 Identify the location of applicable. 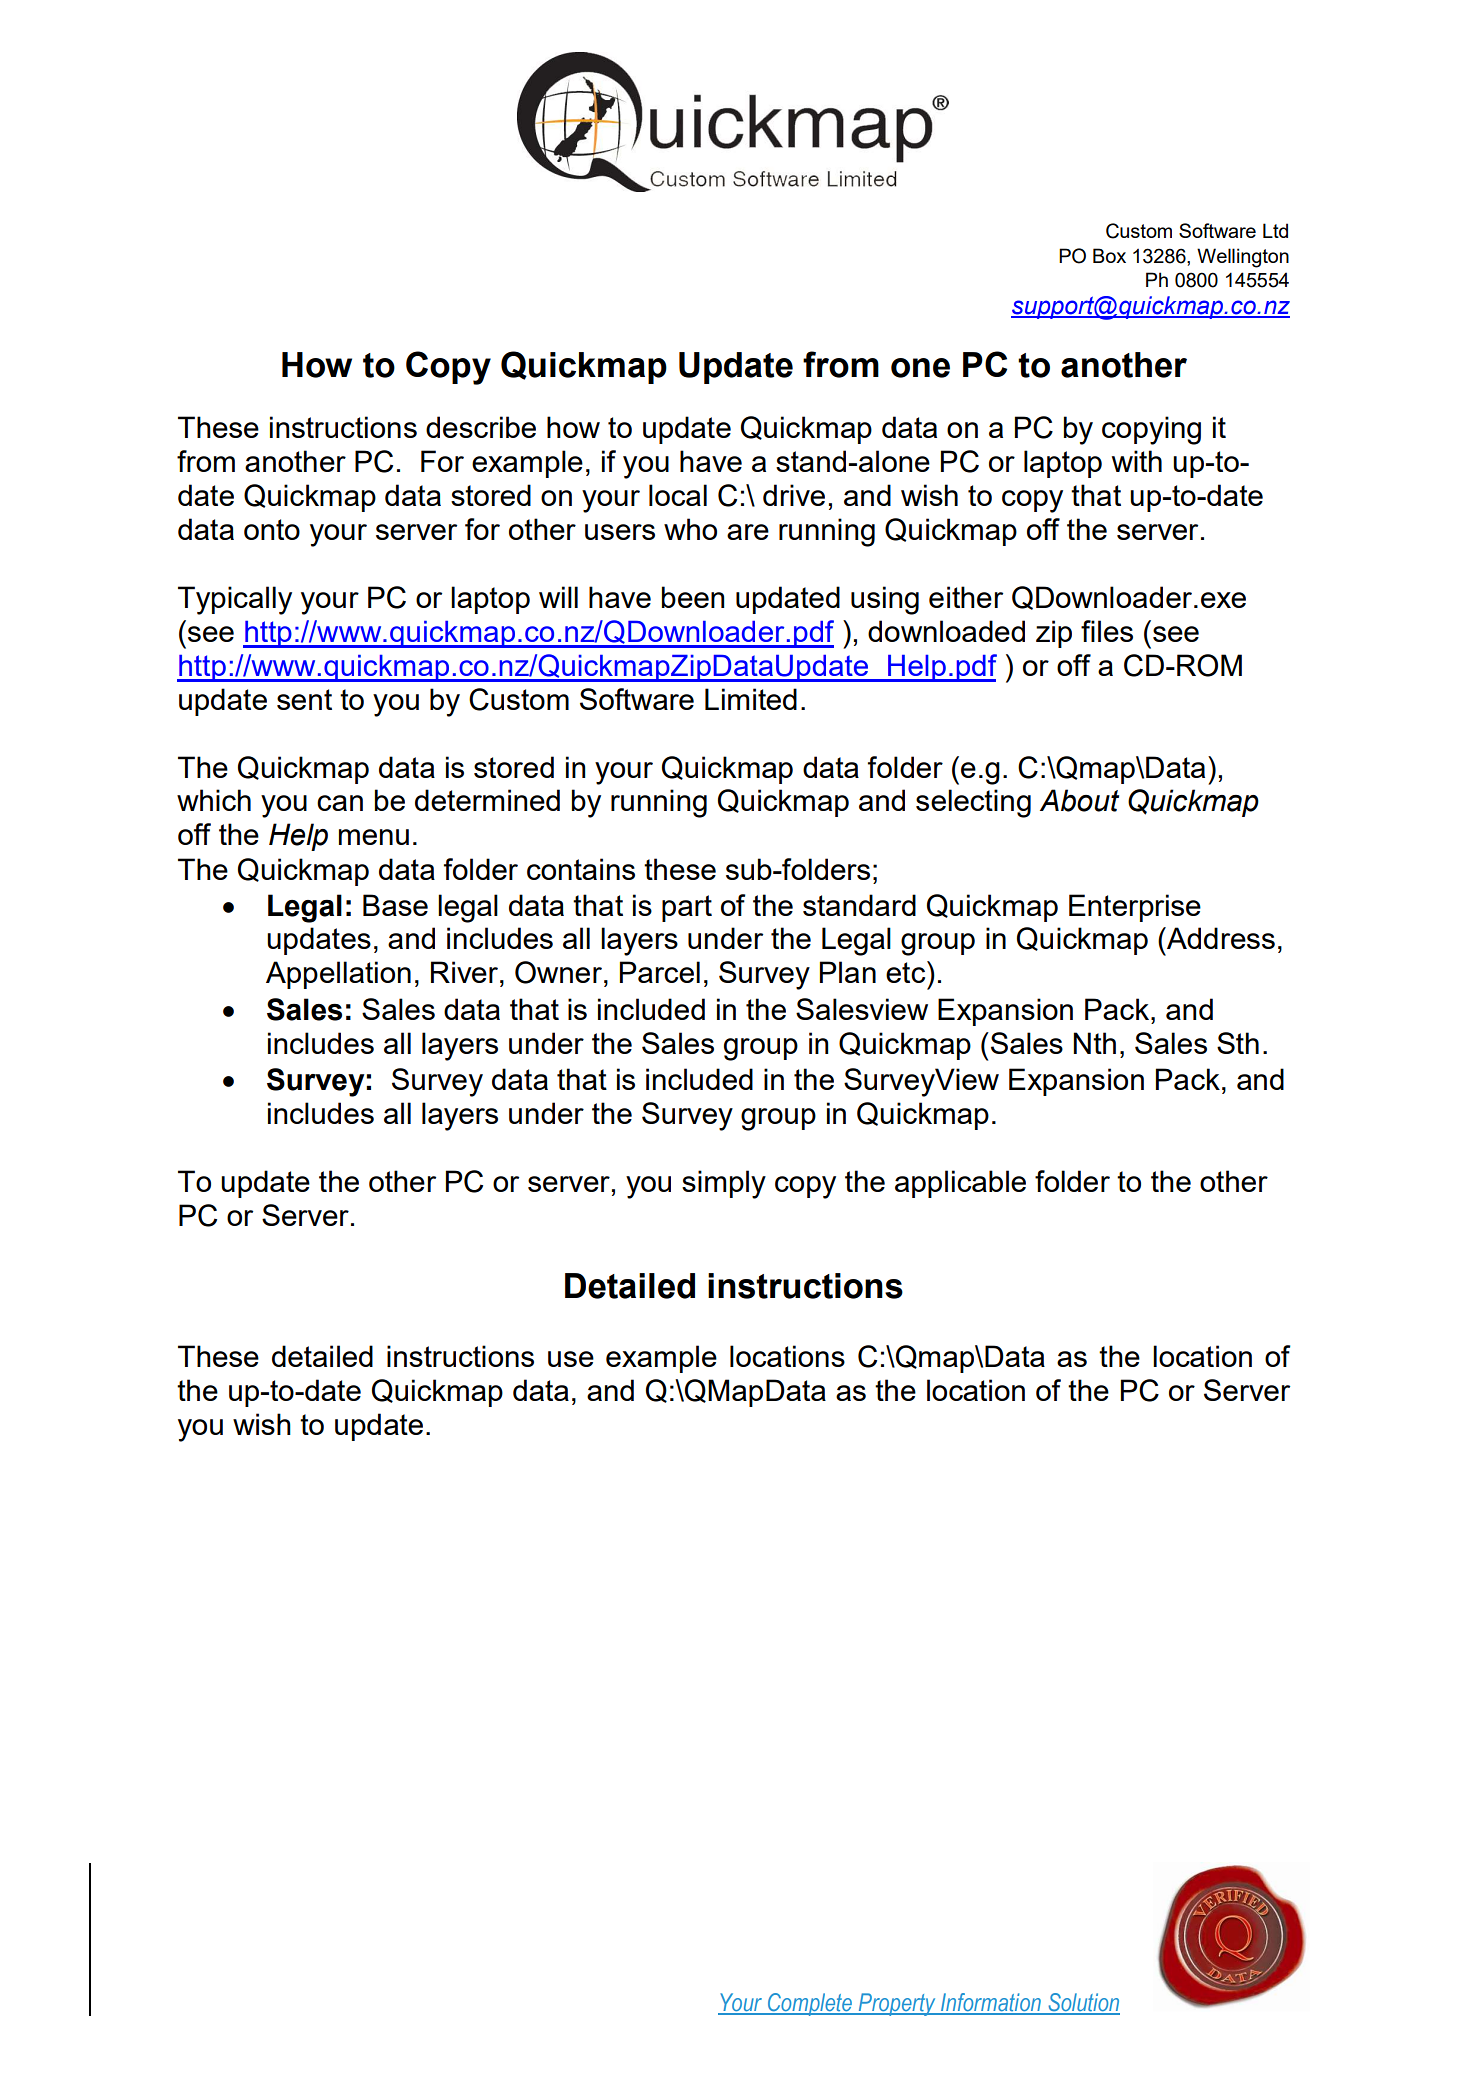
(960, 1184).
